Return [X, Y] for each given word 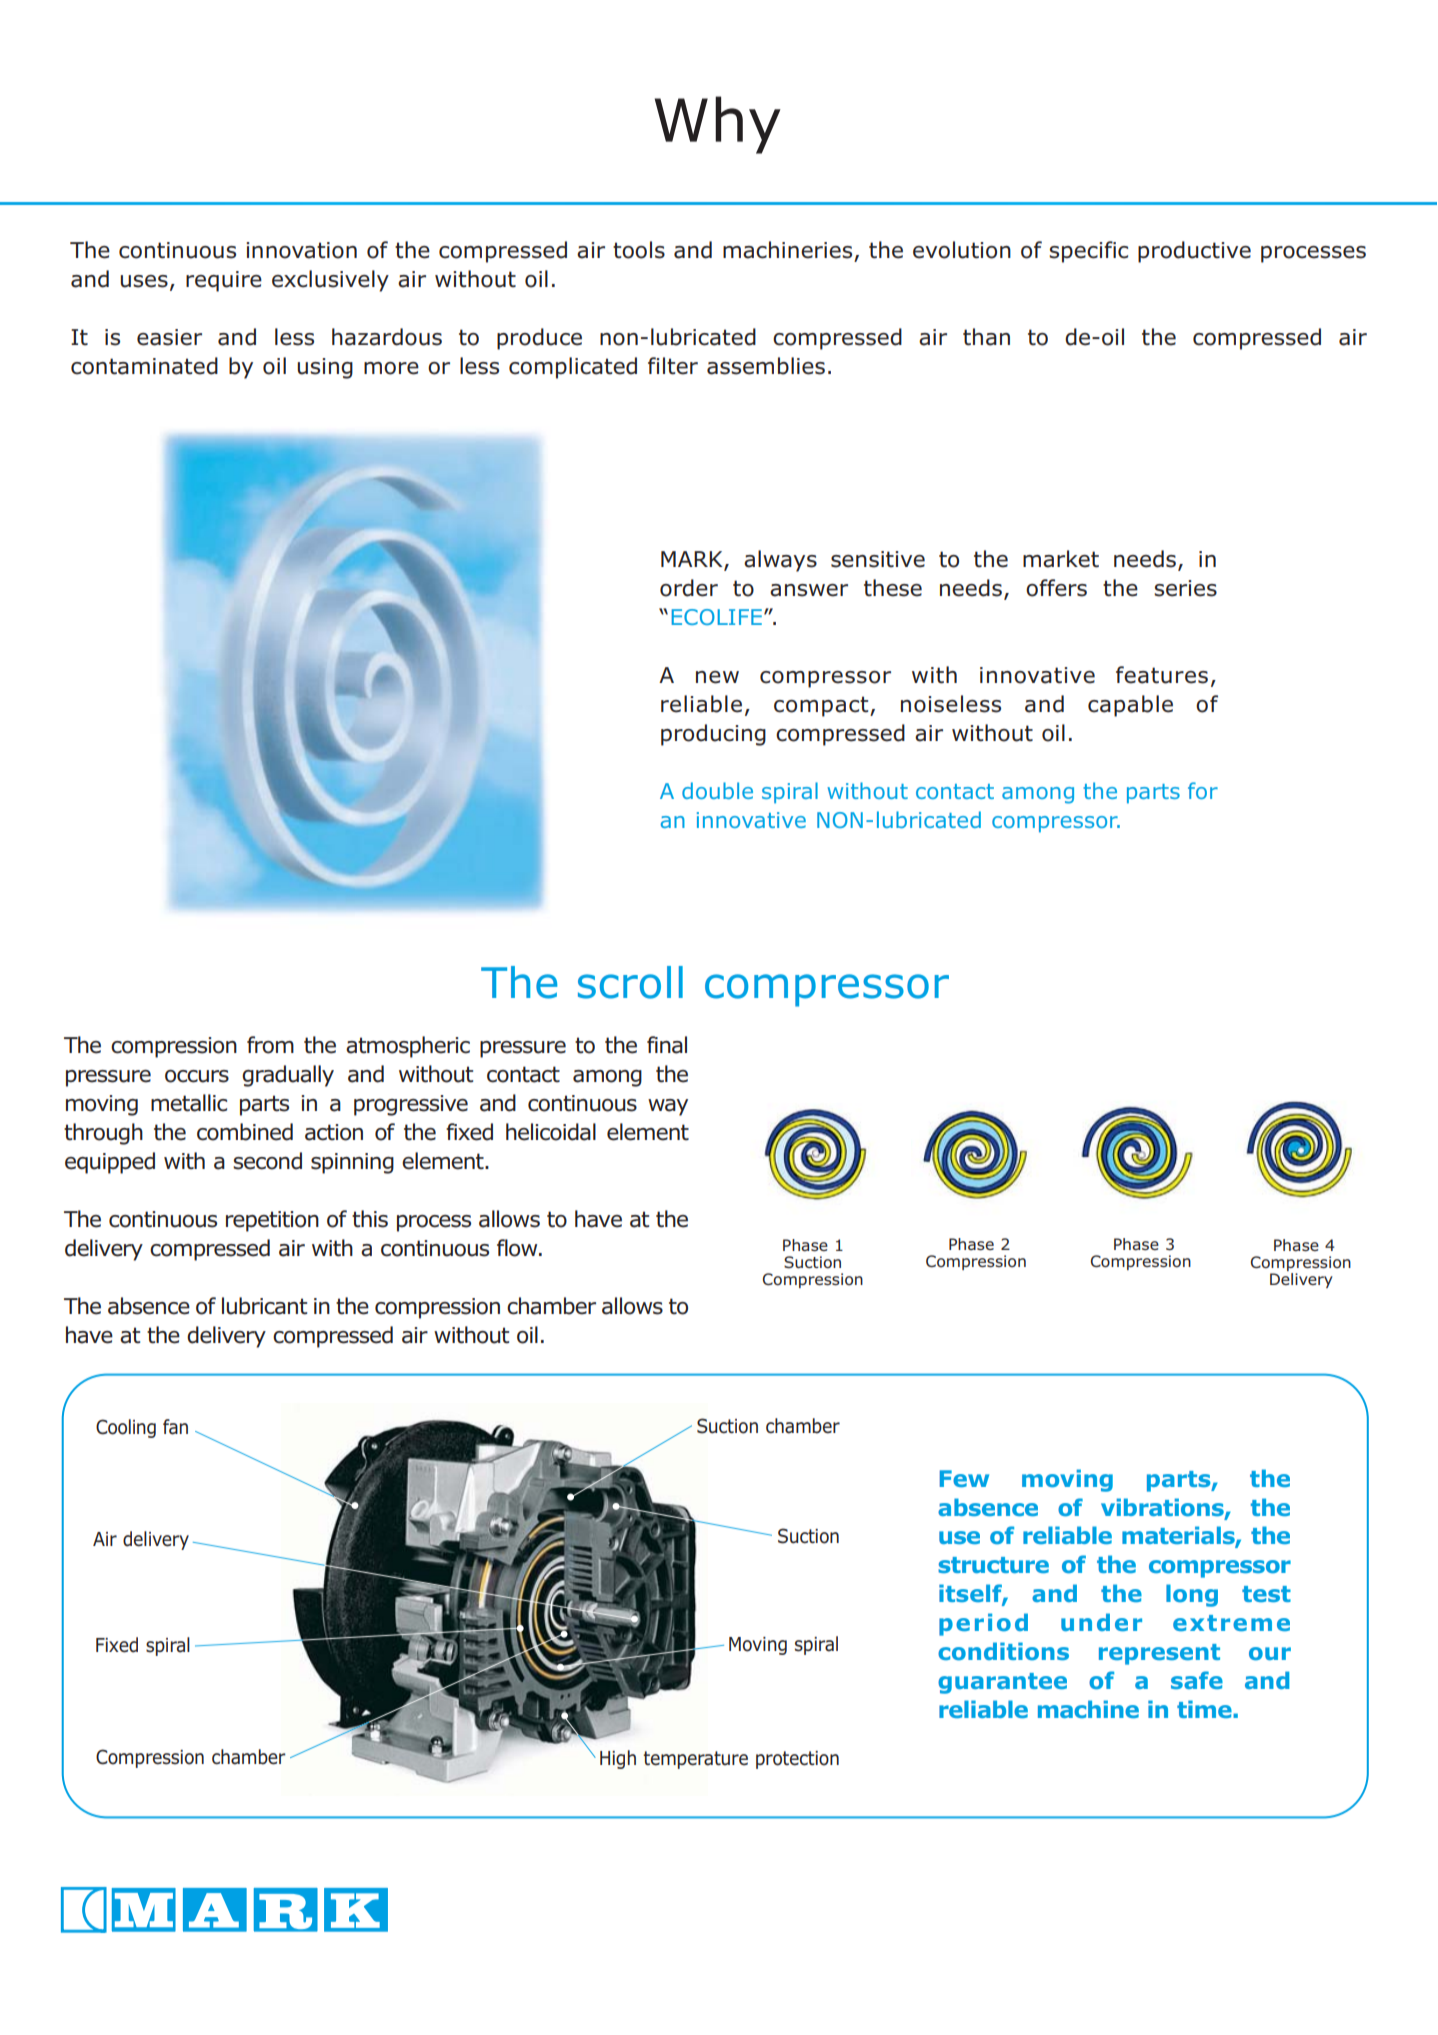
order [689, 588]
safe [1197, 1680]
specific [1088, 252]
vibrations [1163, 1508]
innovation [301, 250]
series [1185, 588]
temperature [695, 1760]
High [618, 1759]
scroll [630, 982]
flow [518, 1248]
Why [718, 125]
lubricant [264, 1306]
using [325, 368]
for [1203, 790]
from [270, 1045]
